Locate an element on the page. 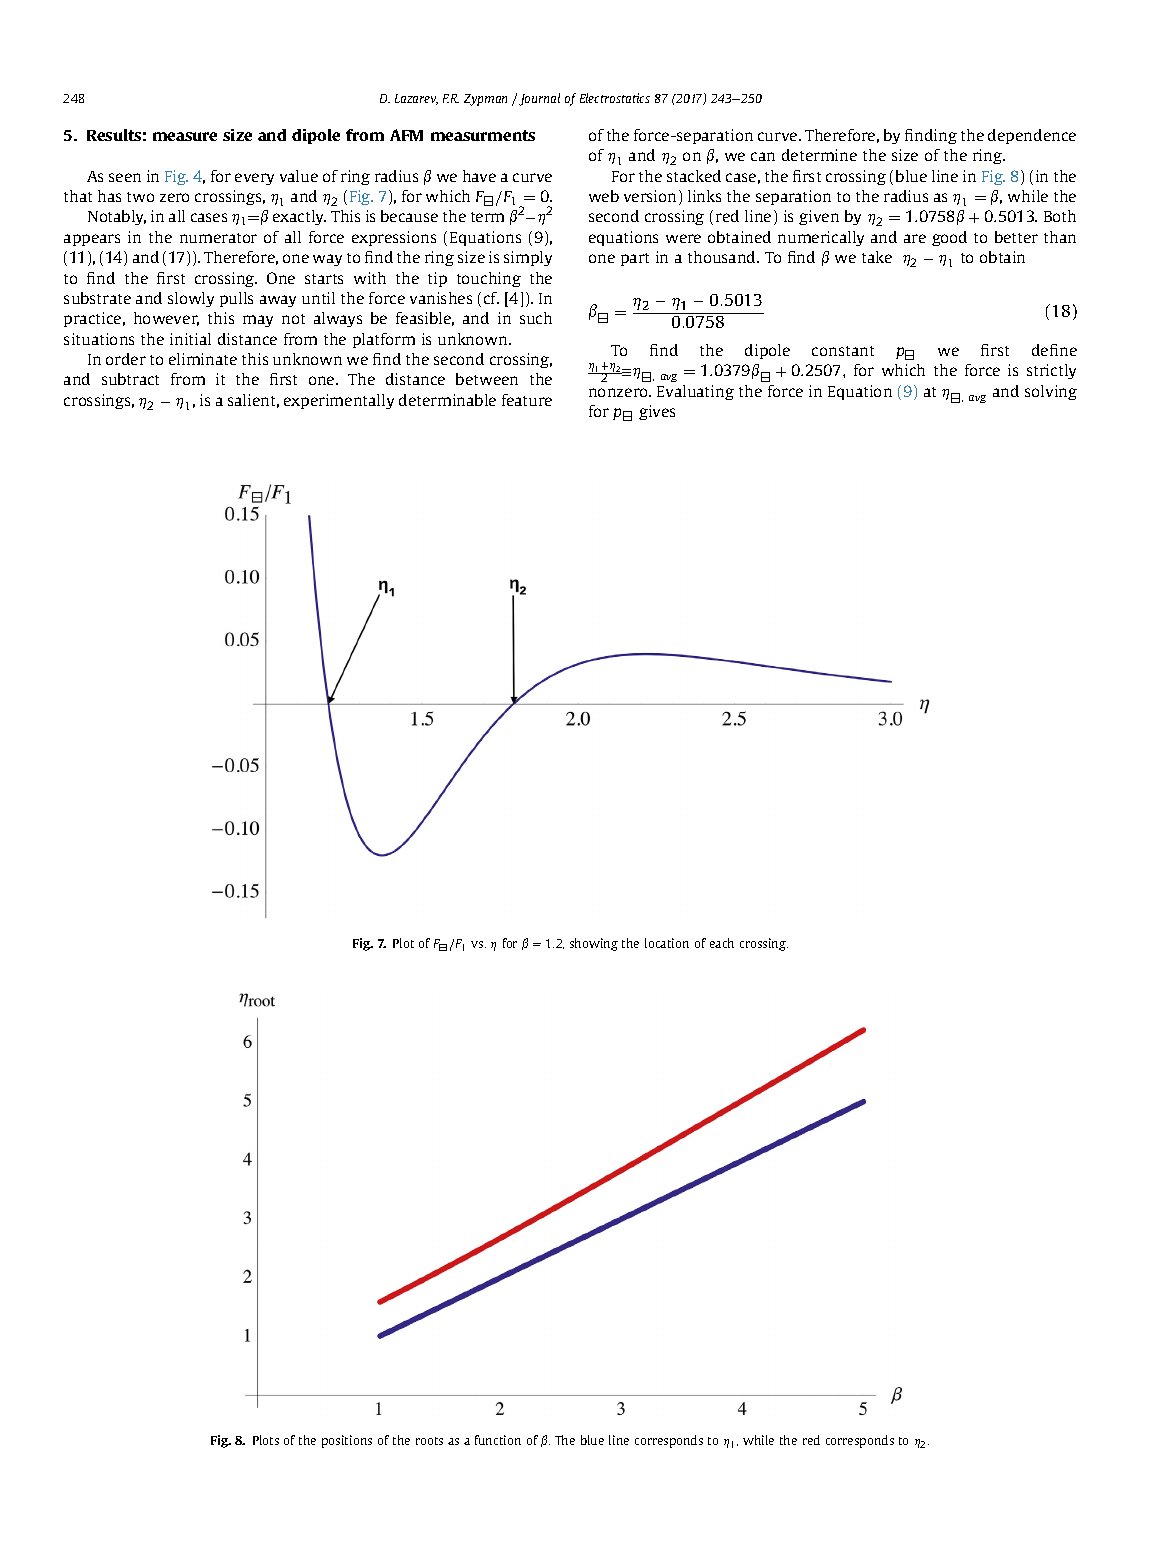 Image resolution: width=1160 pixels, height=1546 pixels. eliminate is located at coordinates (203, 359).
